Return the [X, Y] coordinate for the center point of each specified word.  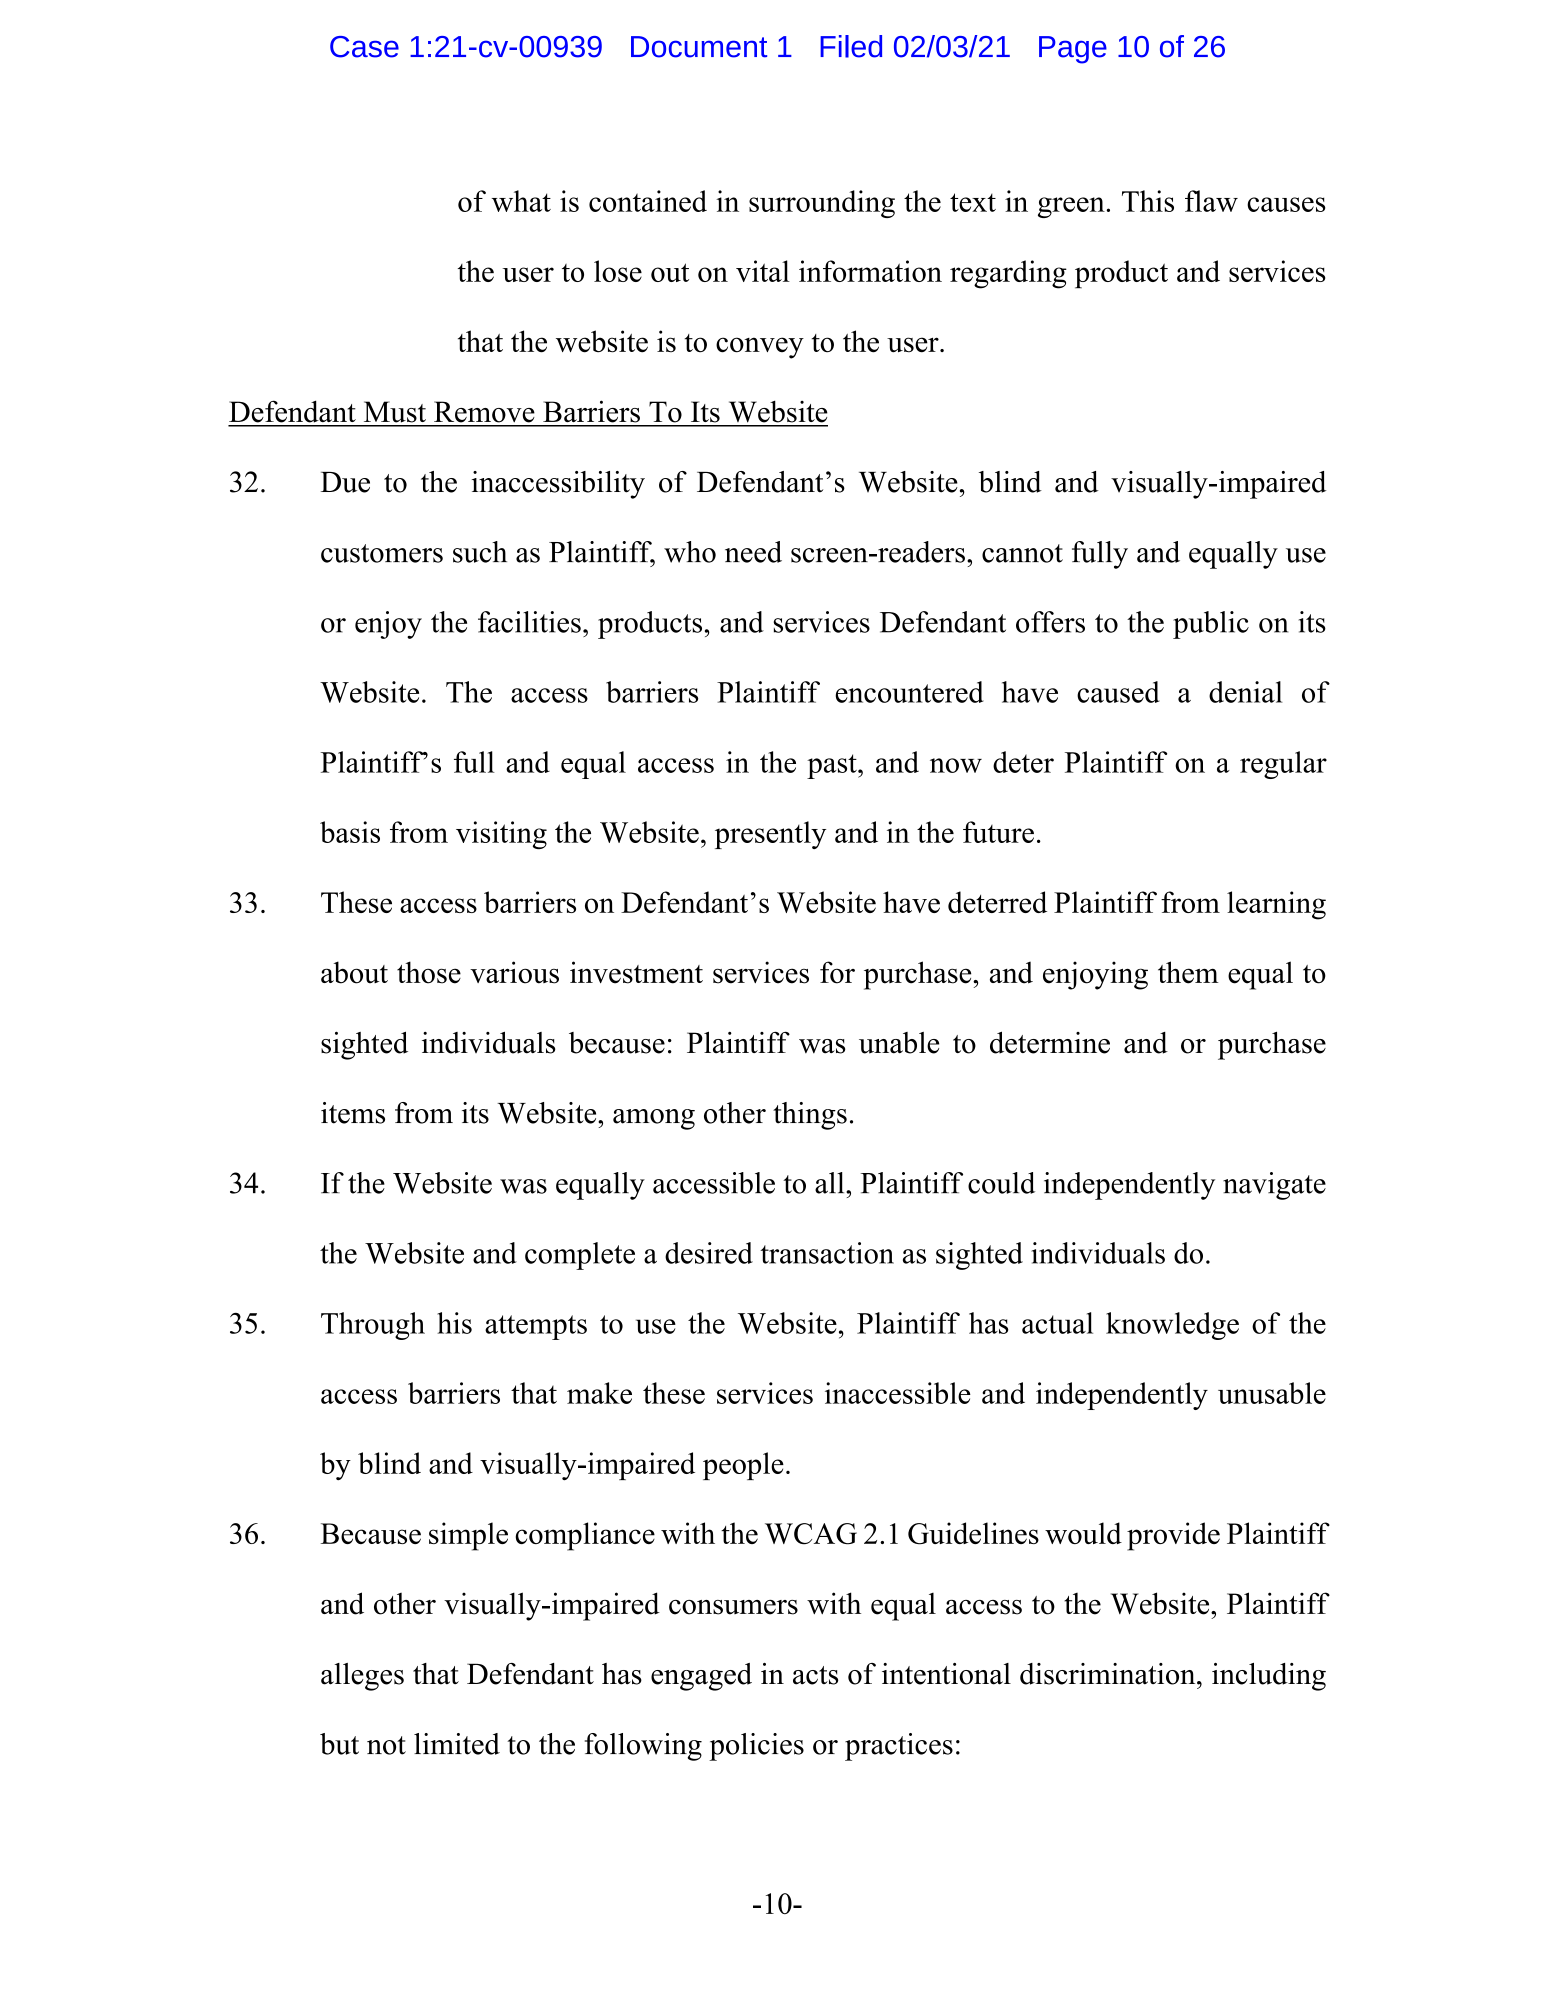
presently [770, 835]
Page [1073, 50]
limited [457, 1744]
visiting [501, 835]
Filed [851, 46]
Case [364, 47]
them [1188, 972]
